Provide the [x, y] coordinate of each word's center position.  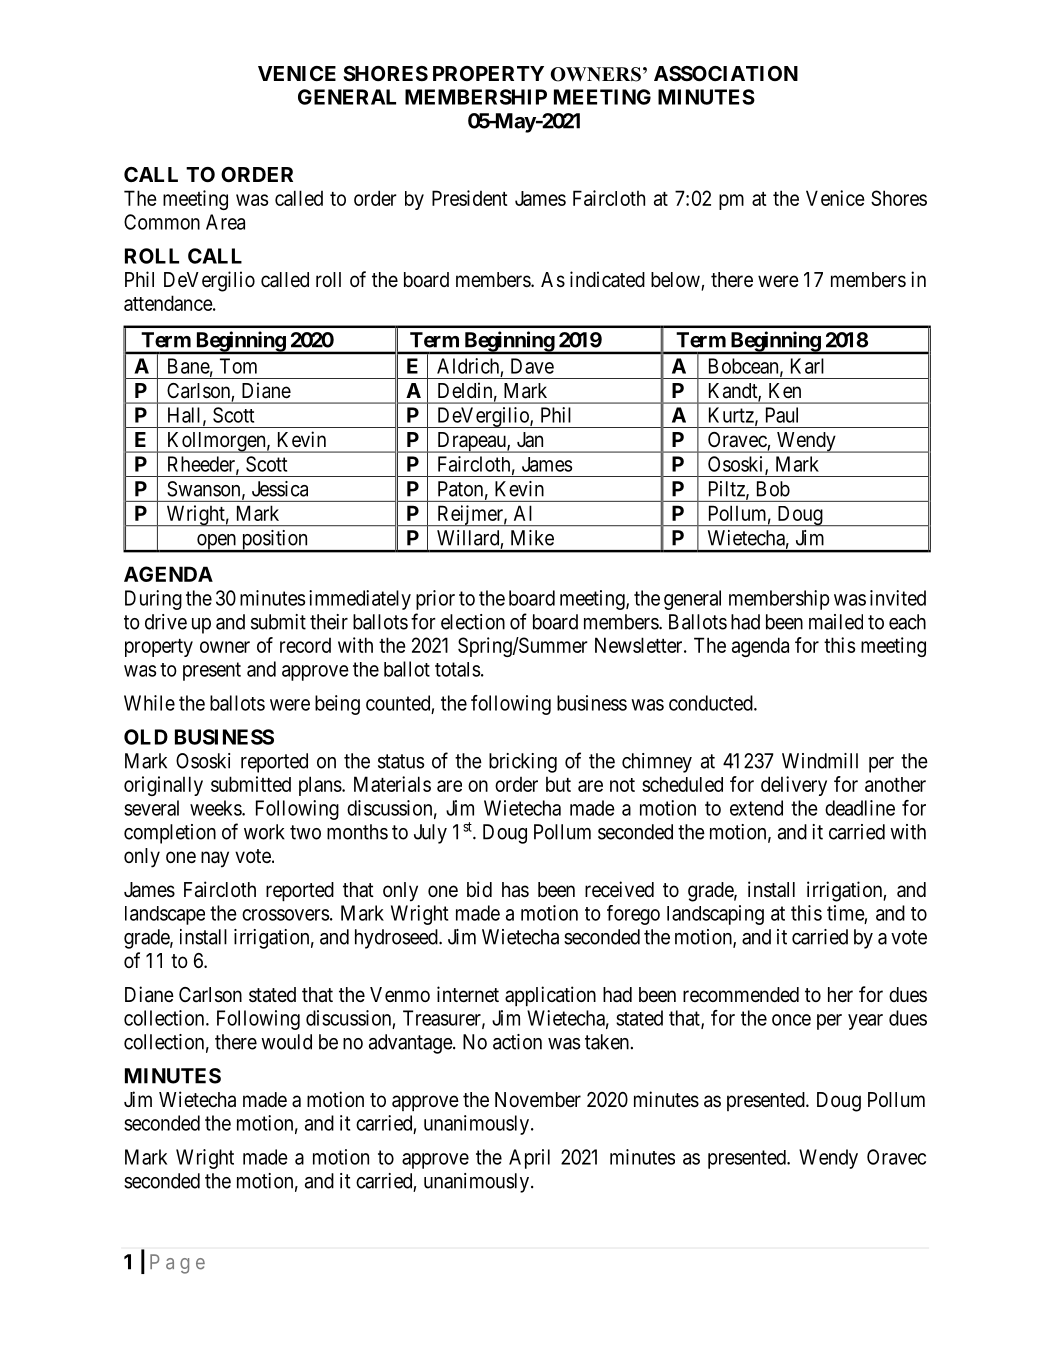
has [515, 890]
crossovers [285, 915]
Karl [807, 366]
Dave [532, 366]
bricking [523, 763]
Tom [238, 366]
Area [225, 222]
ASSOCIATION [726, 73]
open [217, 543]
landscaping [715, 915]
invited [898, 598]
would [286, 1042]
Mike [532, 538]
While [149, 703]
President [470, 198]
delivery [794, 786]
